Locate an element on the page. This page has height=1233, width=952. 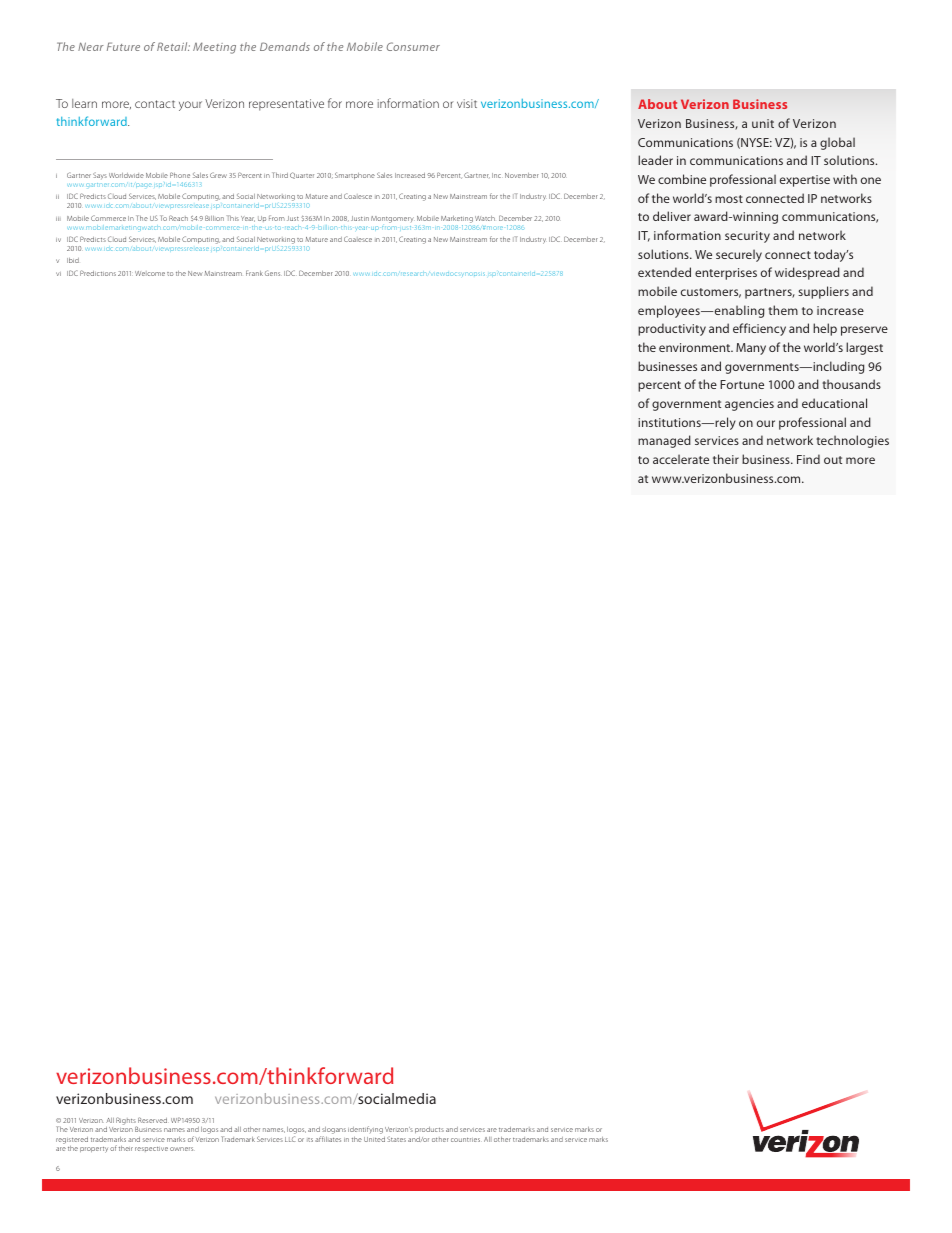
contact is located at coordinates (155, 104).
